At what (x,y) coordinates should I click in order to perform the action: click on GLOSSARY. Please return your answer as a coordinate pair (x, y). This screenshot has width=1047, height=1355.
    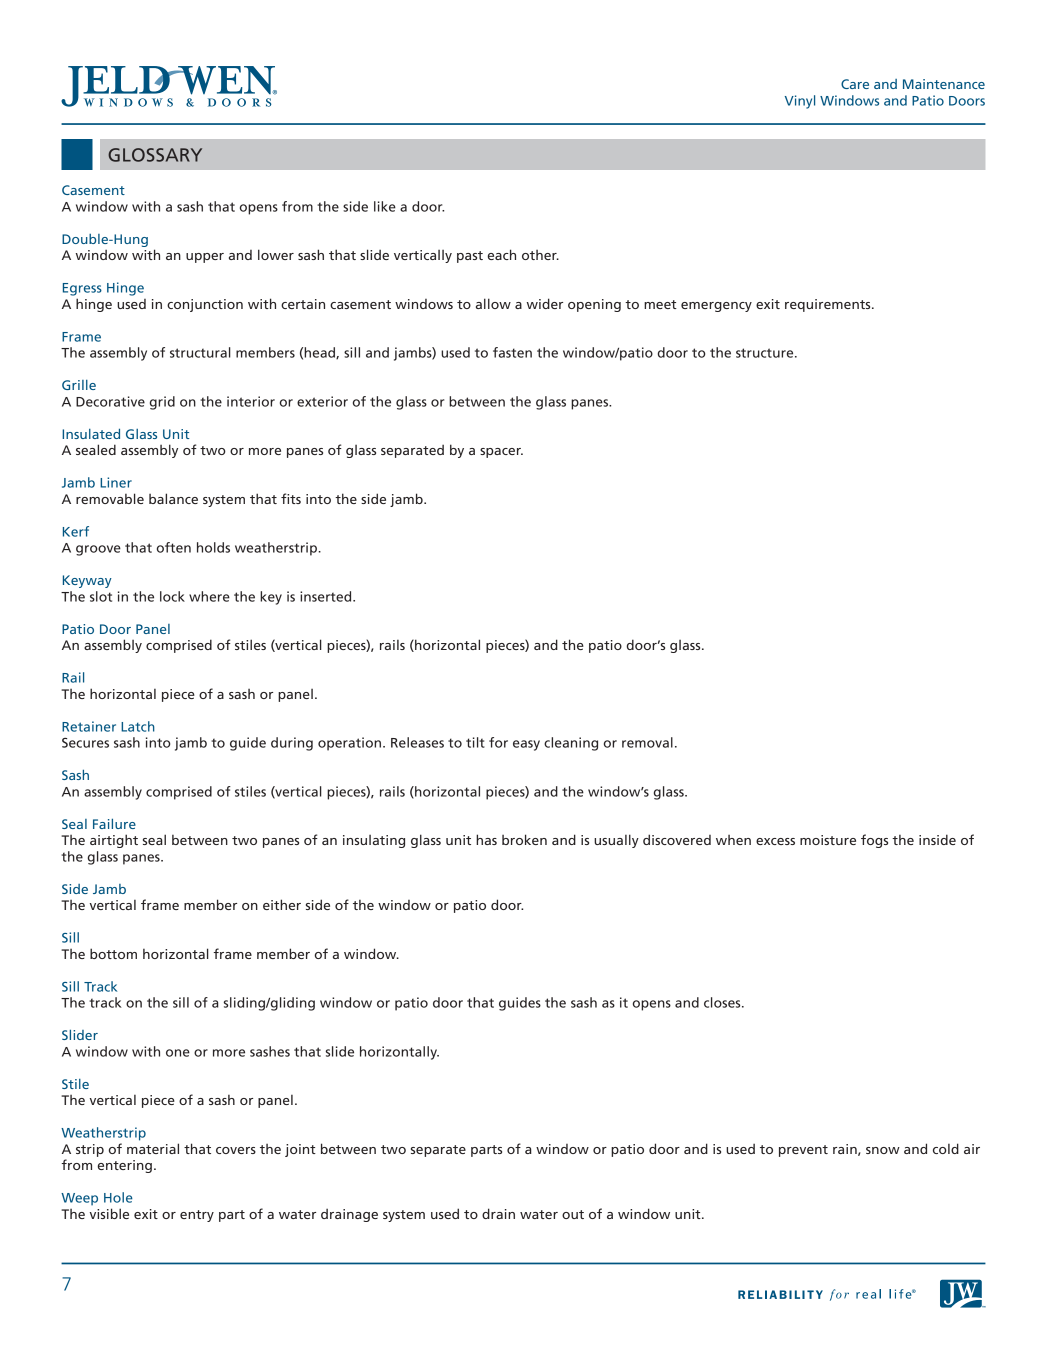
    Looking at the image, I should click on (155, 155).
